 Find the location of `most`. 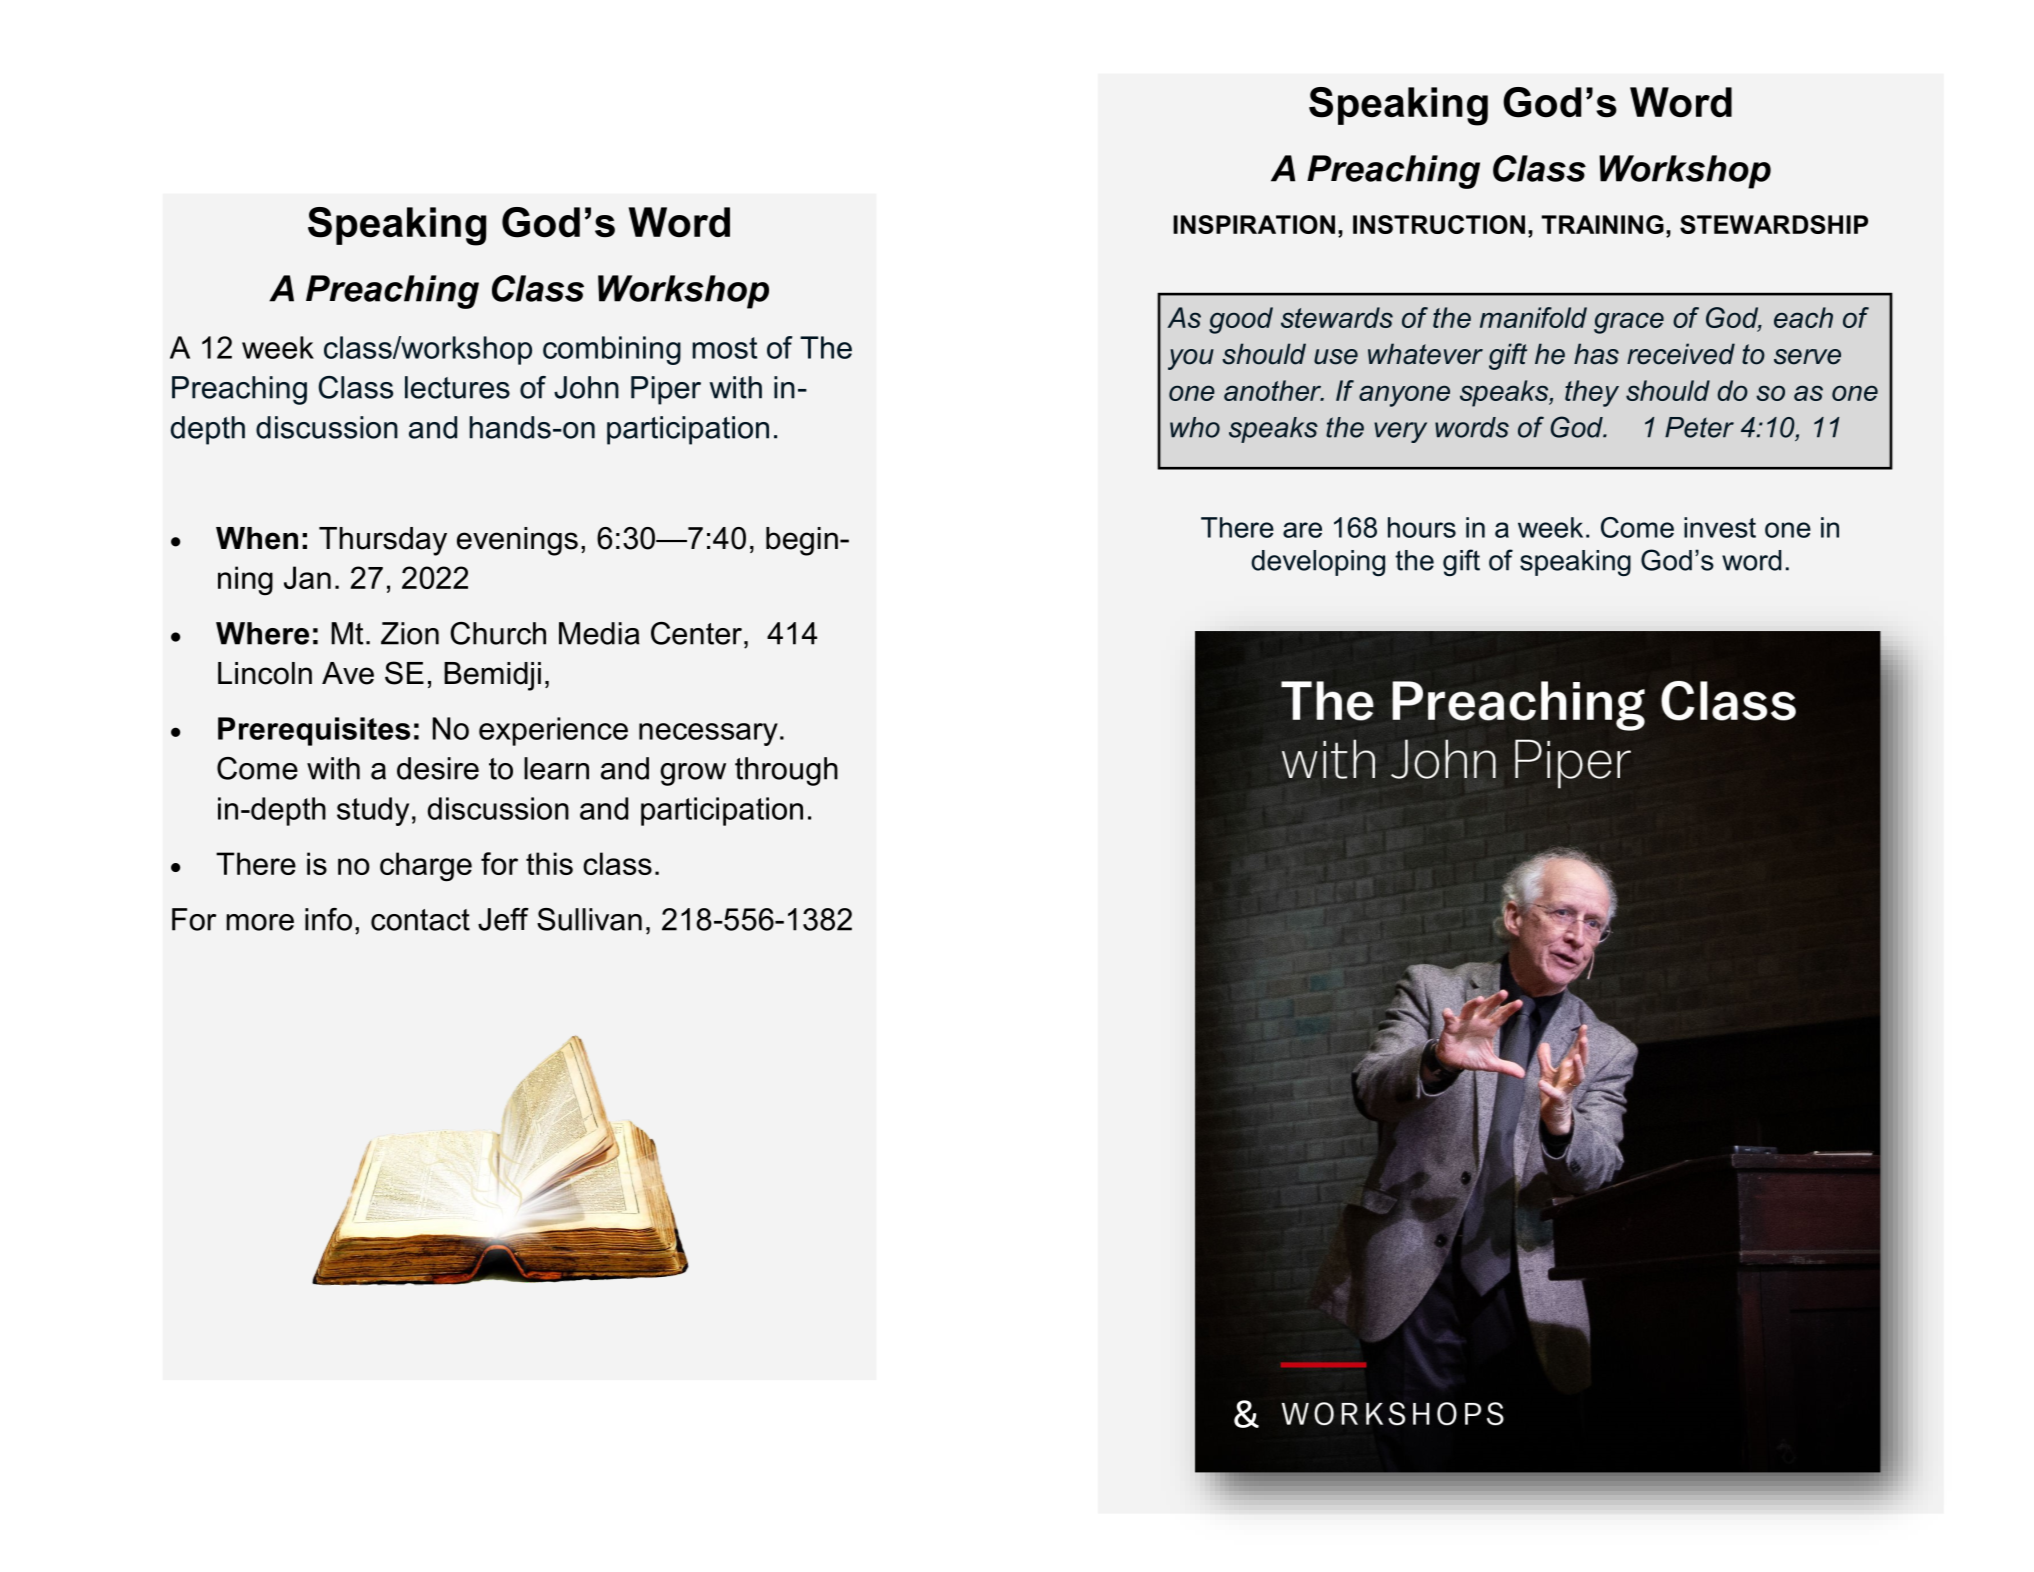

most is located at coordinates (724, 348).
